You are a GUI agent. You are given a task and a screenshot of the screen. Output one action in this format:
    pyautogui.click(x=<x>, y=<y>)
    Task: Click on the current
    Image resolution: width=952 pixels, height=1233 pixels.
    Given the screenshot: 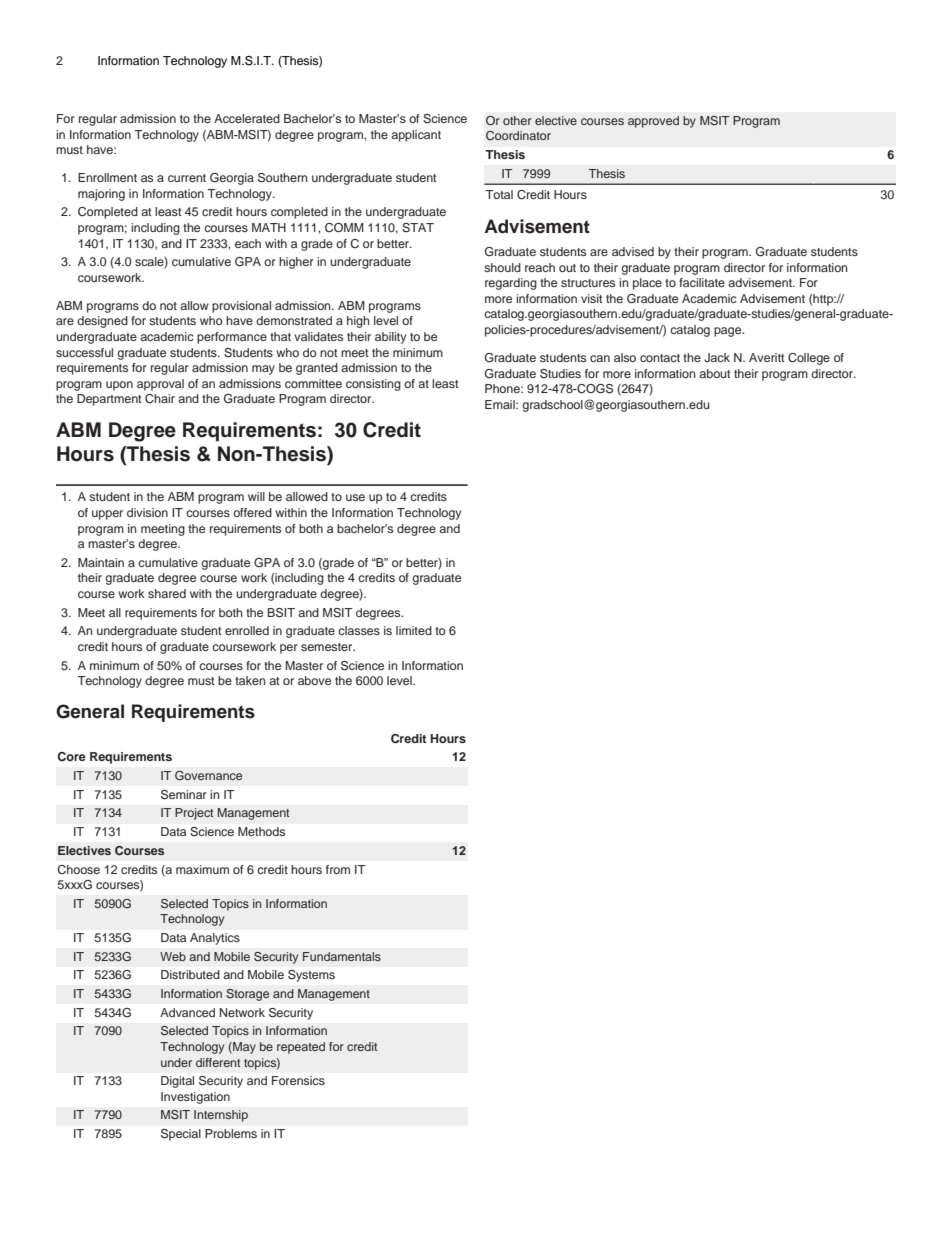 What is the action you would take?
    pyautogui.click(x=187, y=178)
